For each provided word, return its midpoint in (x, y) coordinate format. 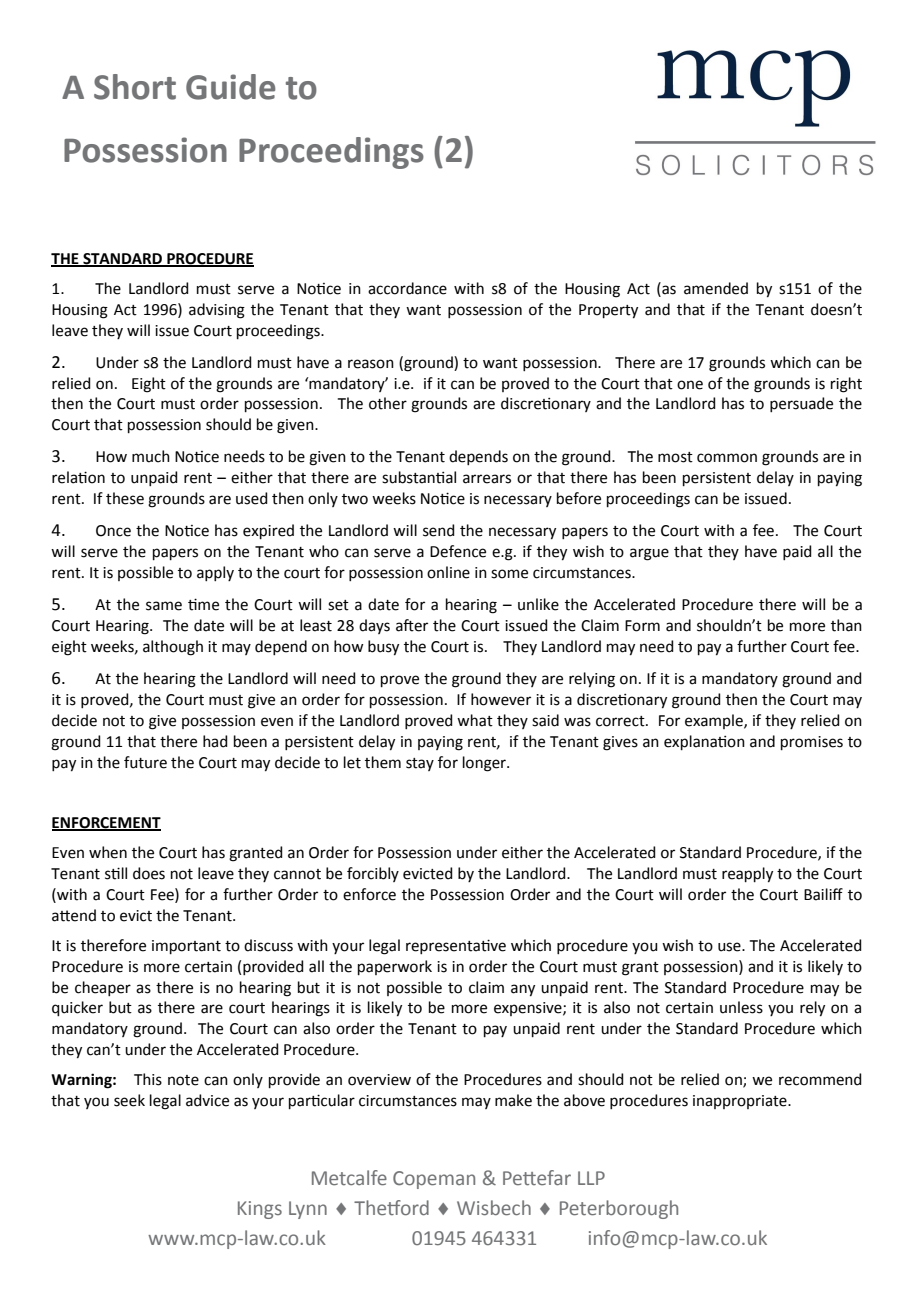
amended (716, 288)
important (186, 947)
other (388, 403)
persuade (801, 404)
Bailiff (823, 894)
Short (135, 87)
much (151, 456)
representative (456, 946)
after (412, 625)
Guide (230, 87)
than (846, 625)
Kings (260, 1210)
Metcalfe (349, 1178)
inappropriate (741, 1102)
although (173, 648)
